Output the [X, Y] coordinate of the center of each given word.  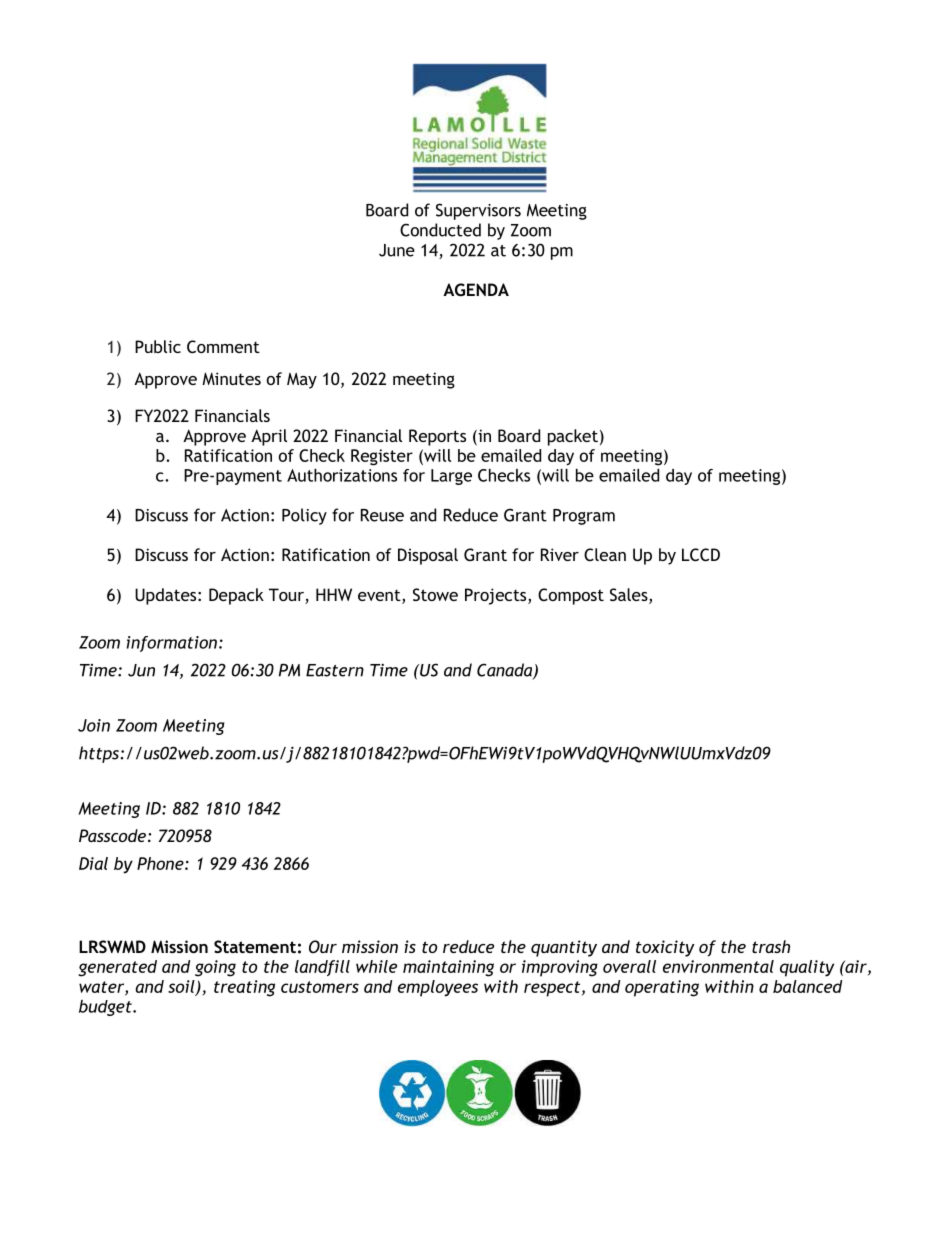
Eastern [335, 670]
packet [573, 437]
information [172, 644]
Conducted [440, 230]
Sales [630, 596]
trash [771, 946]
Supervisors [478, 211]
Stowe [435, 594]
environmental [718, 966]
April [269, 437]
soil [182, 987]
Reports [437, 437]
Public [158, 346]
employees [438, 988]
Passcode [112, 835]
